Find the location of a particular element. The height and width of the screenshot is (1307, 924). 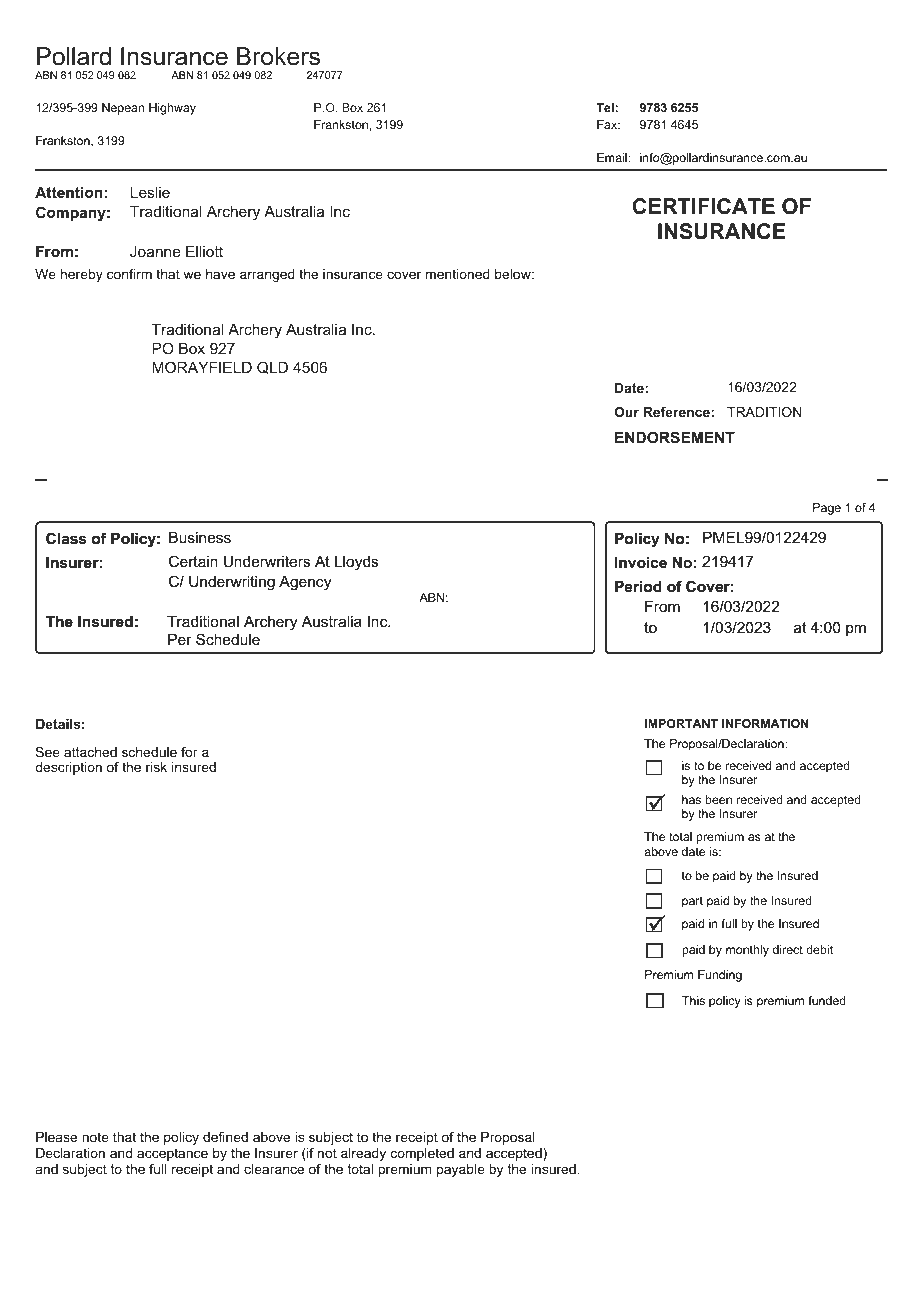

mentioned is located at coordinates (458, 274).
